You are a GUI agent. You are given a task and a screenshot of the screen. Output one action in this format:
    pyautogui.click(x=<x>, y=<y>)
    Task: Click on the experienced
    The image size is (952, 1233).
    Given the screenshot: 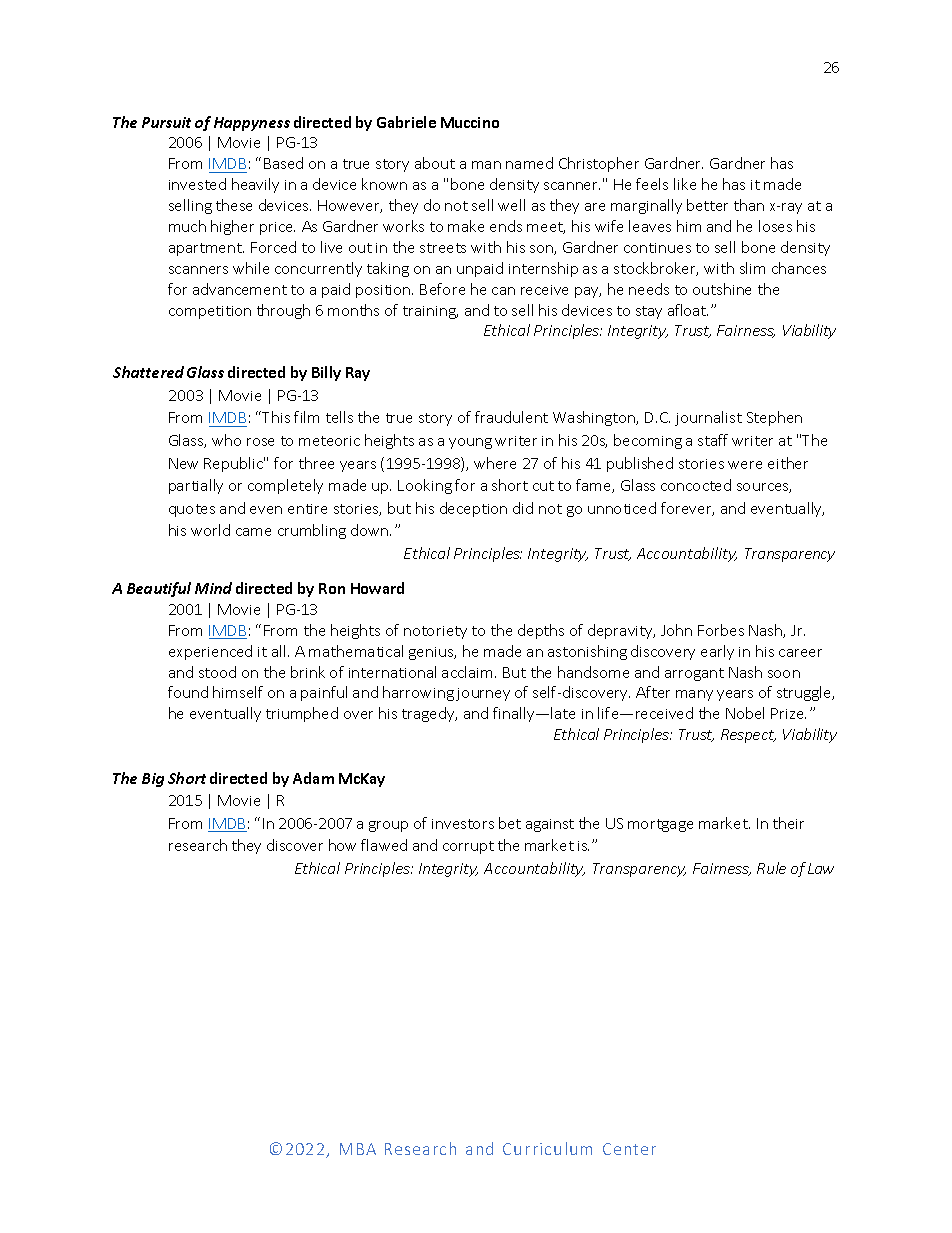 What is the action you would take?
    pyautogui.click(x=210, y=652)
